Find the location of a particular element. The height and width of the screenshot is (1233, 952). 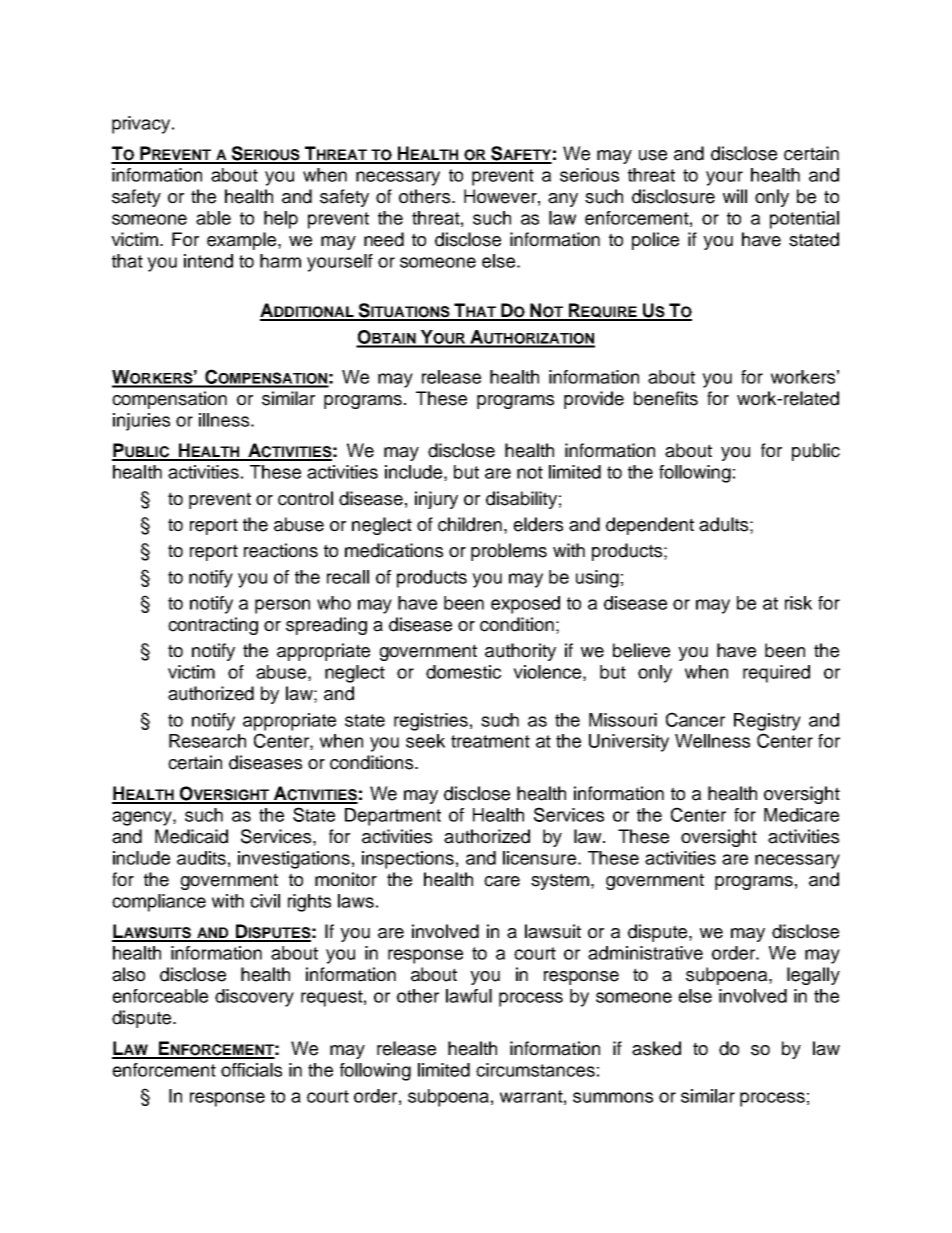

risk is located at coordinates (798, 603).
